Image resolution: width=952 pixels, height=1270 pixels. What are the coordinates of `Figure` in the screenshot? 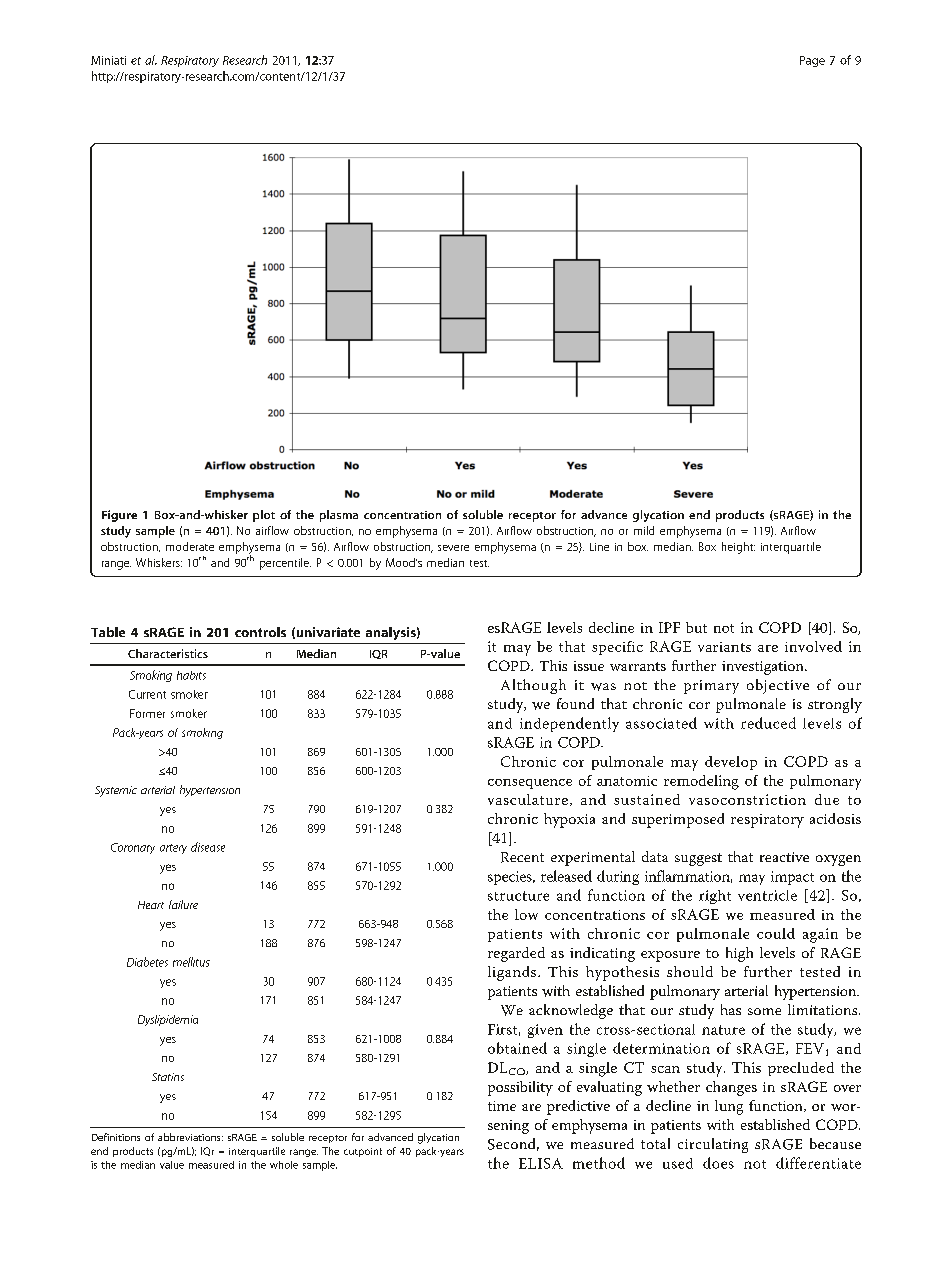 It's located at (119, 516).
